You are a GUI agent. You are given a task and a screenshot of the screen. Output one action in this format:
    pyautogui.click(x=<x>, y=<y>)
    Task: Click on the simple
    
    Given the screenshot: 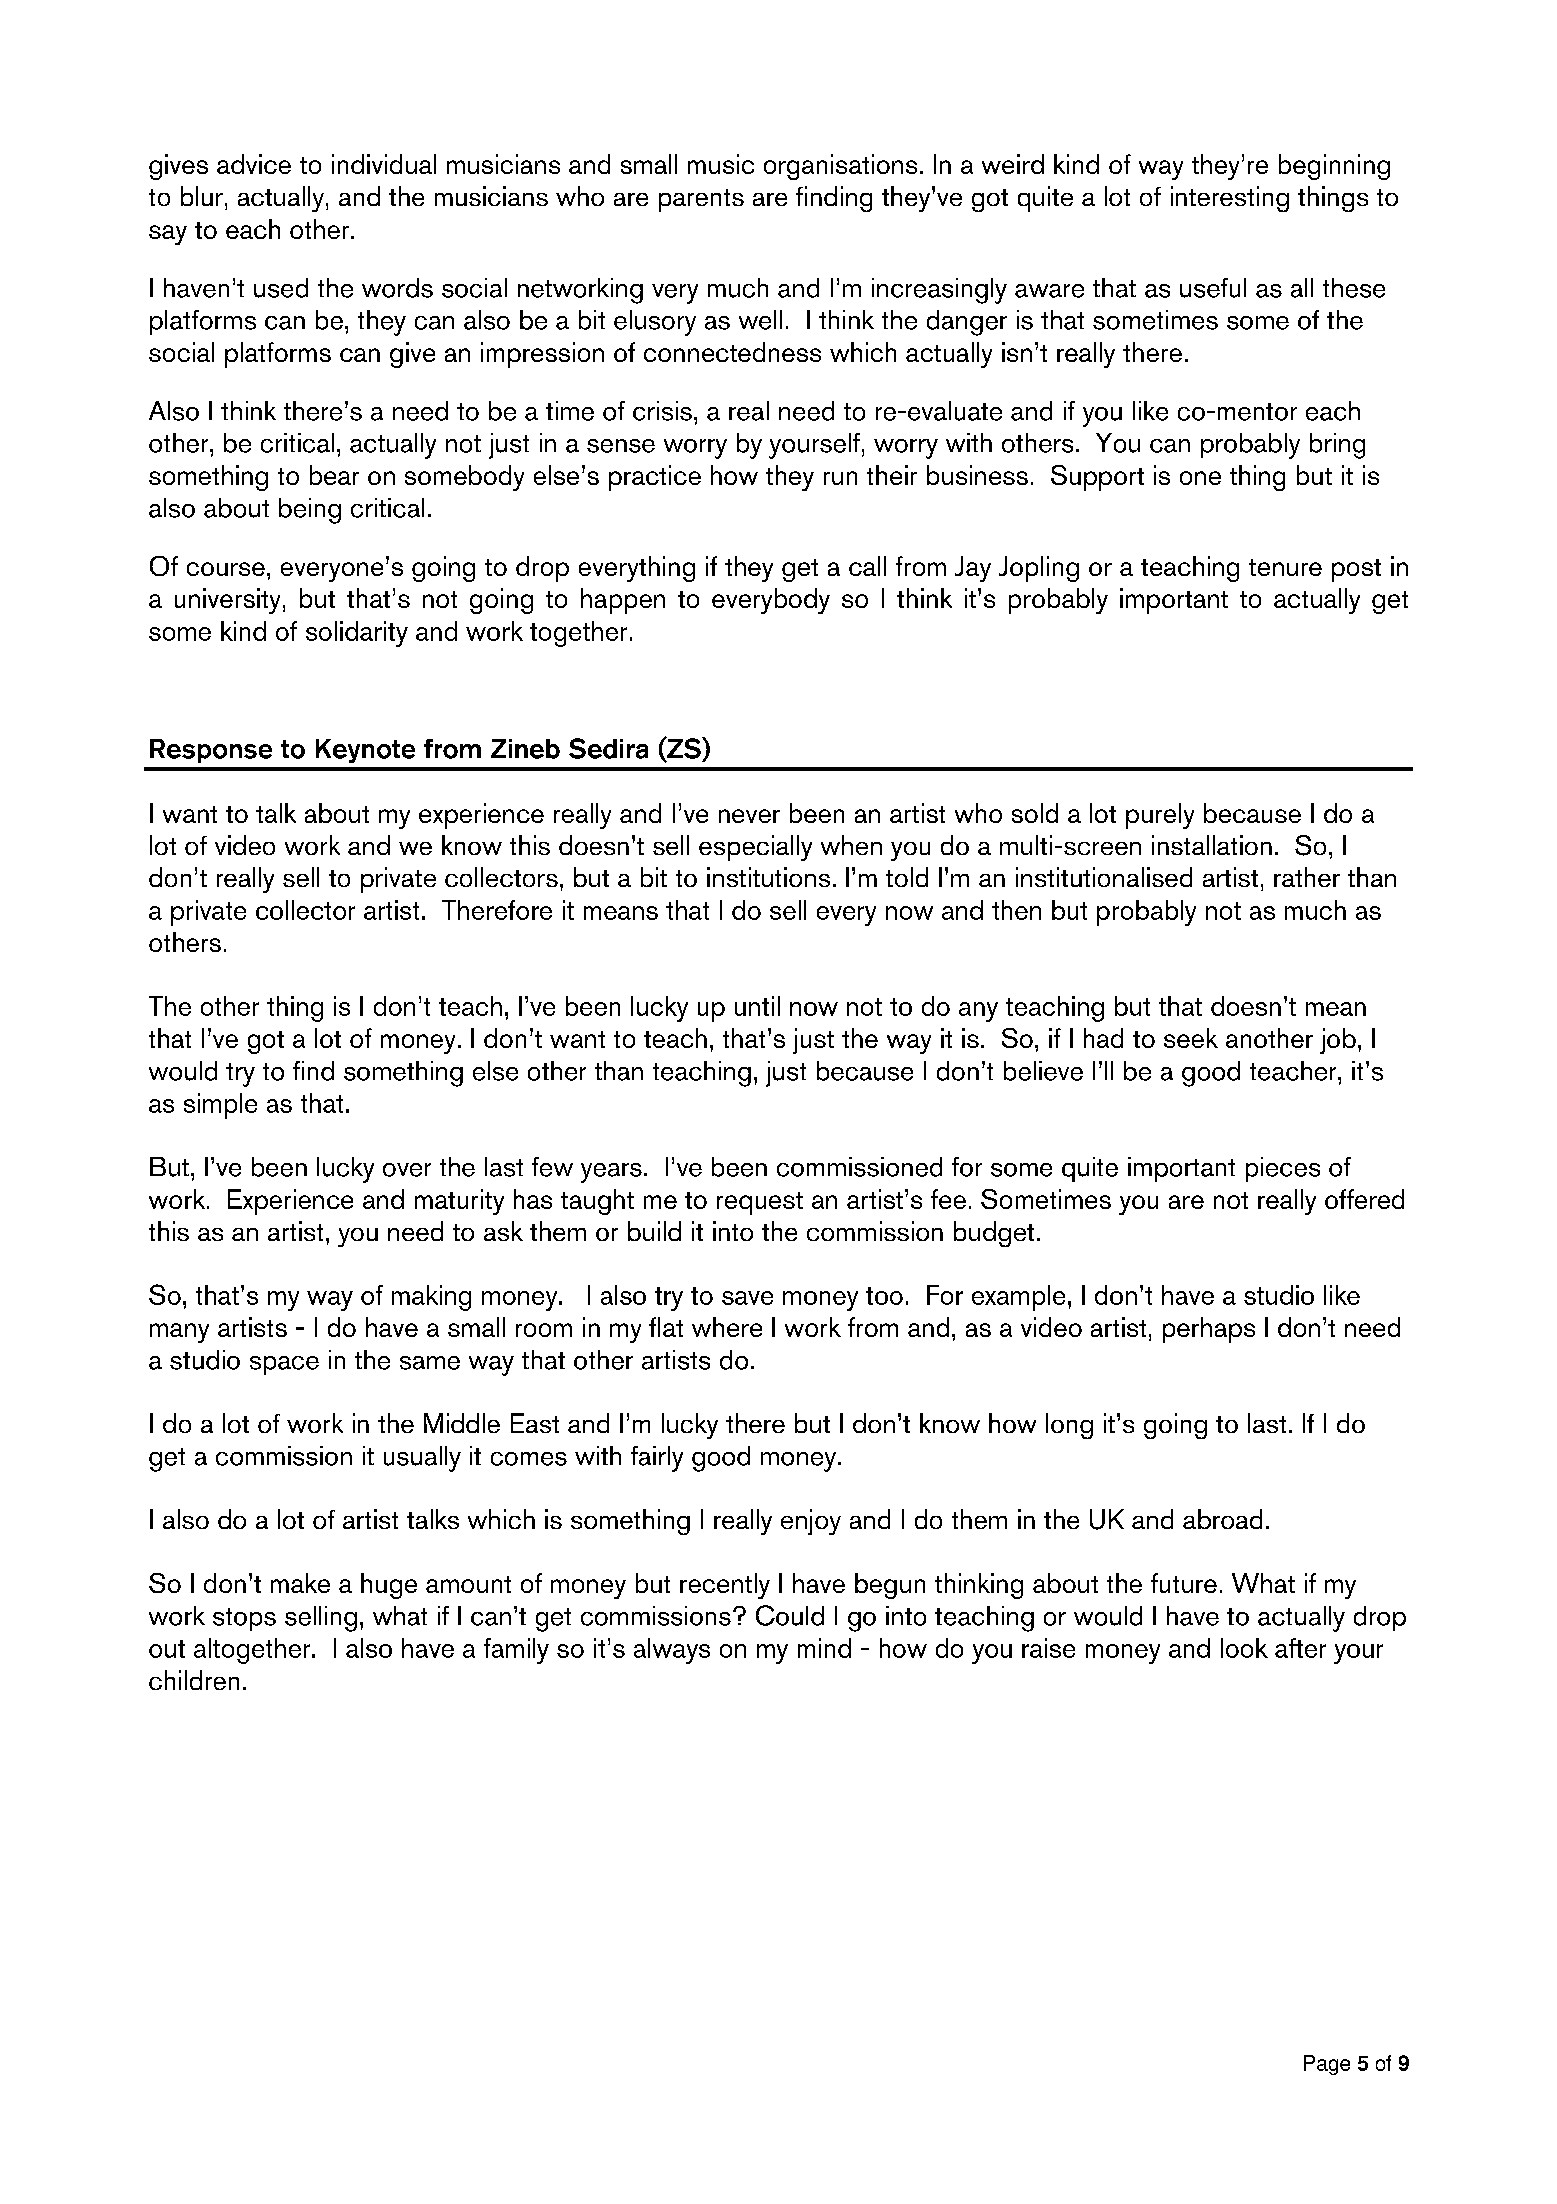 What is the action you would take?
    pyautogui.click(x=220, y=1106)
